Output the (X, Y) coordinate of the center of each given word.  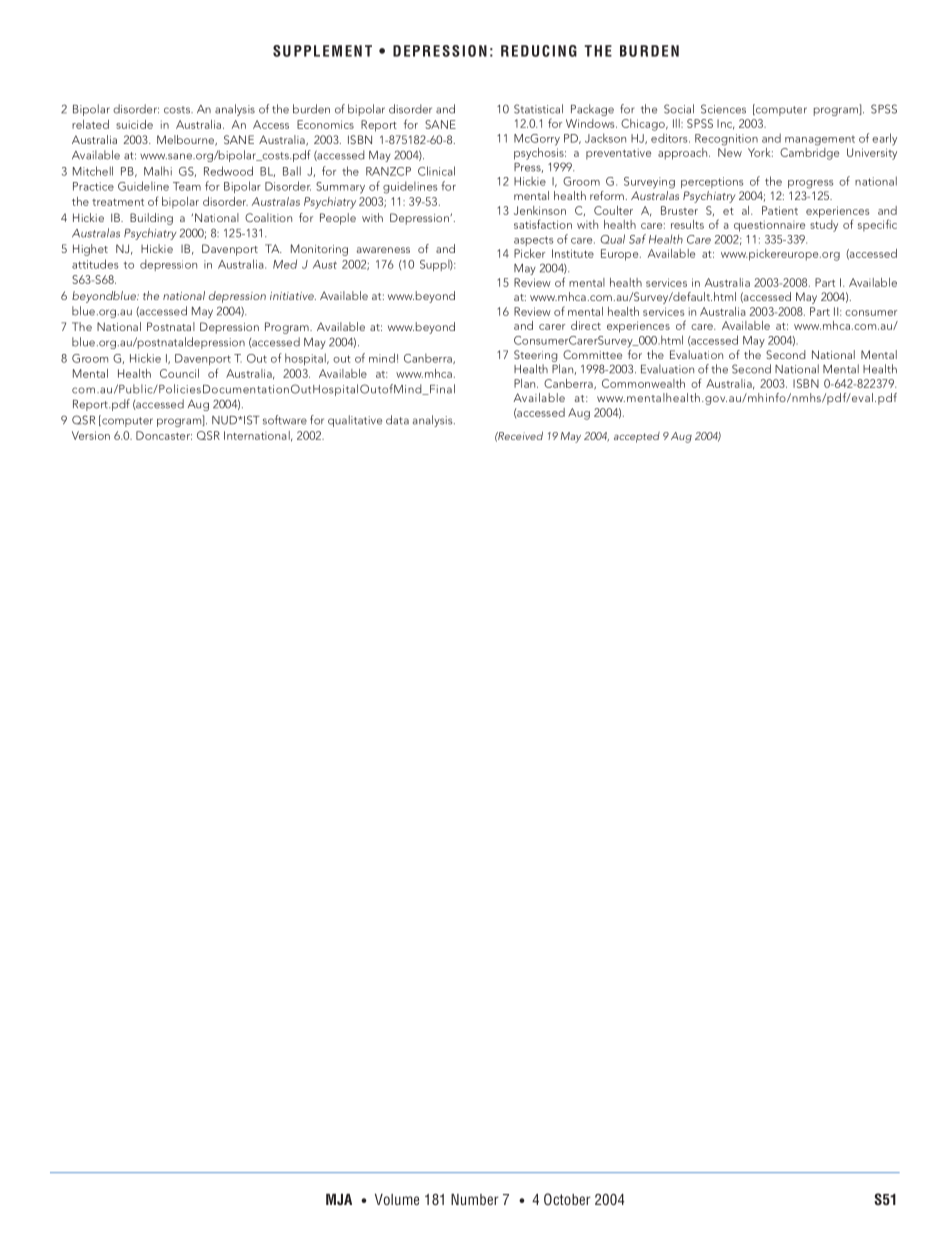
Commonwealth (643, 383)
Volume (397, 1199)
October (567, 1199)
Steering (536, 356)
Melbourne (187, 140)
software (285, 420)
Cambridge (809, 152)
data (397, 420)
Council (179, 373)
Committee (592, 354)
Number (475, 1199)
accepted (637, 437)
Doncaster (164, 435)
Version (91, 435)
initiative (293, 296)
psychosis (540, 152)
